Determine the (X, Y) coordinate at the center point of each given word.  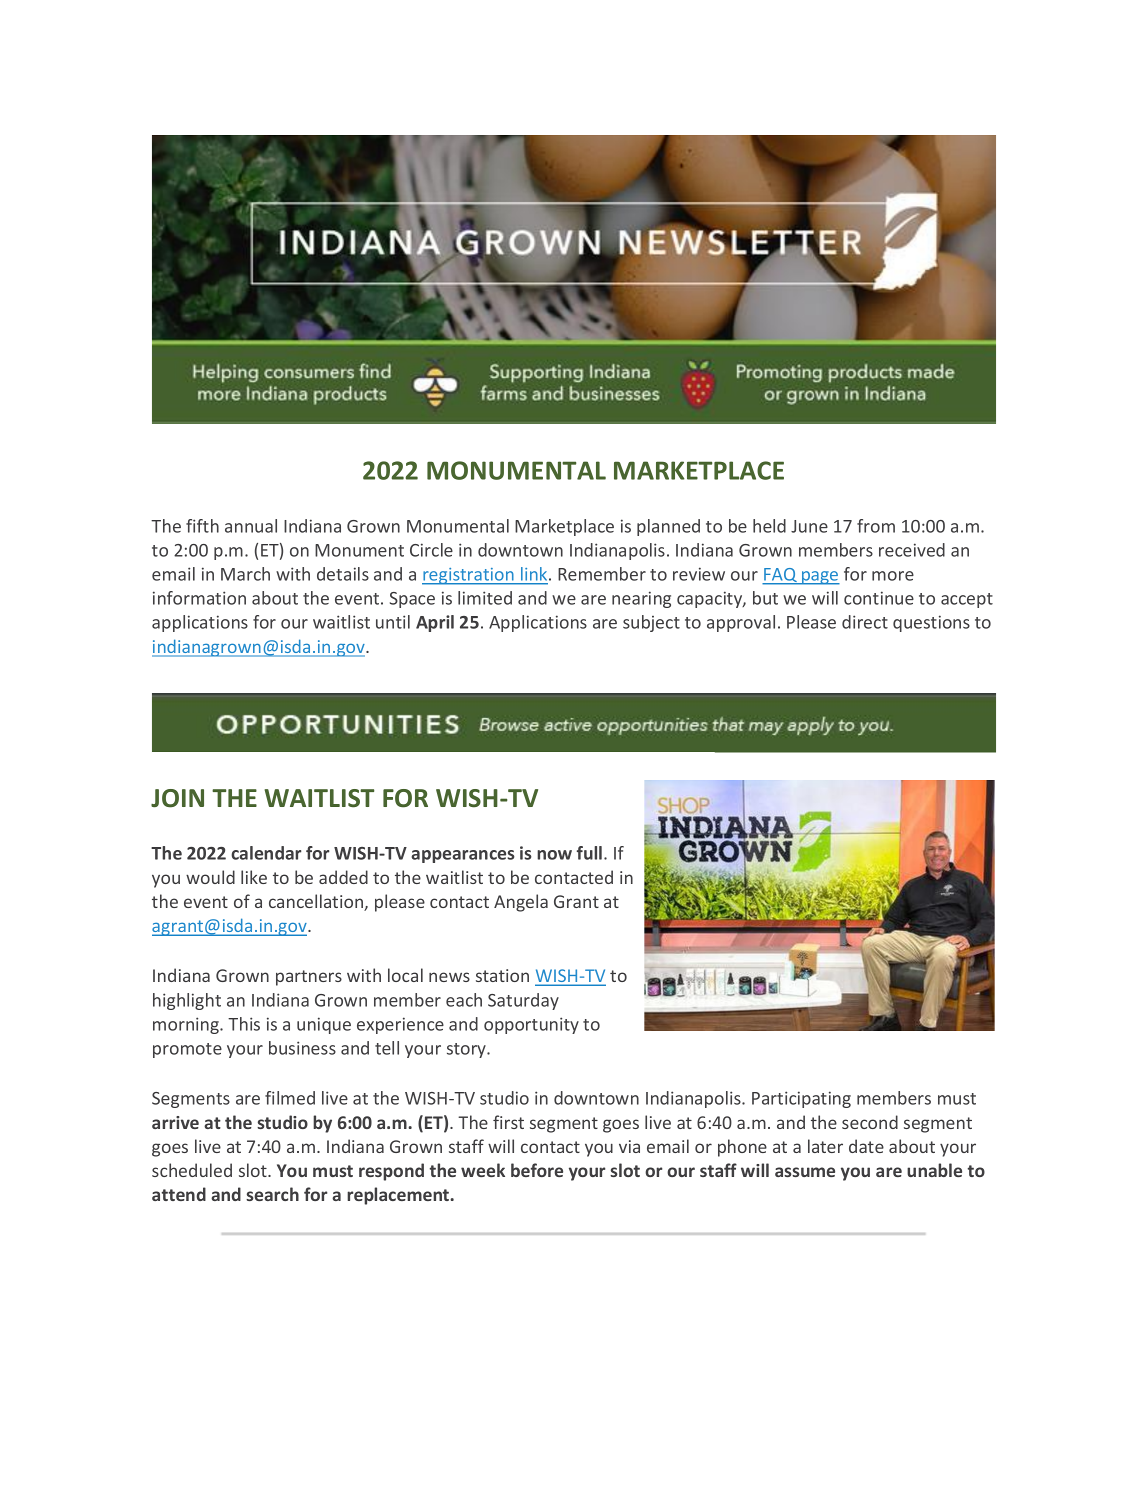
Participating (801, 1099)
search (272, 1194)
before (537, 1170)
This (244, 1024)
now (554, 855)
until (393, 622)
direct (865, 622)
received (912, 550)
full (591, 853)
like (254, 877)
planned (668, 527)
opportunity (531, 1025)
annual (251, 526)
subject (651, 623)
